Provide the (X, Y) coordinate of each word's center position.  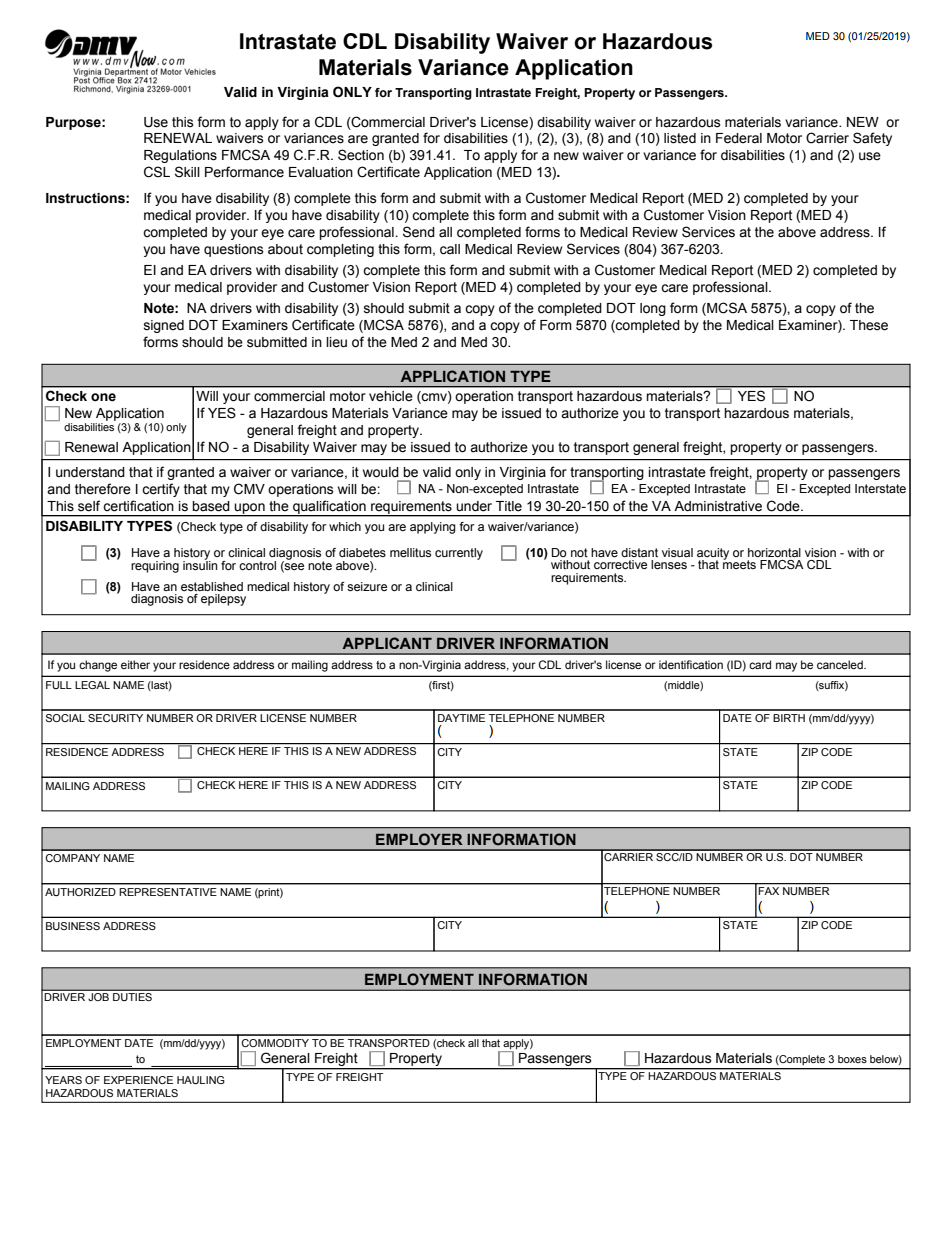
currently (459, 554)
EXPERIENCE (138, 1080)
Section (361, 155)
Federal (739, 138)
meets (739, 563)
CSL (157, 172)
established (212, 586)
